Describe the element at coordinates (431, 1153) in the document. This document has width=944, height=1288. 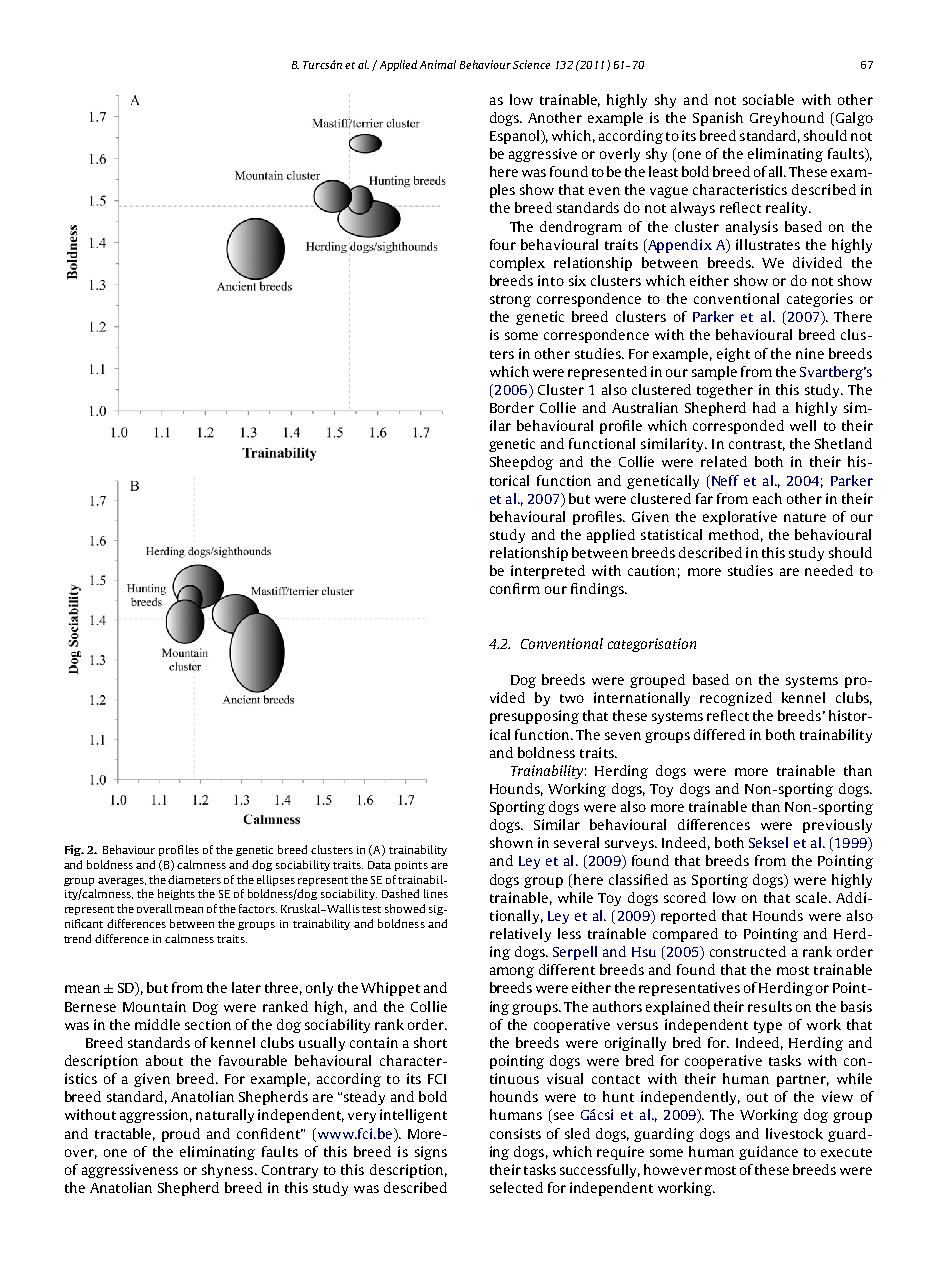
I see `signs` at that location.
